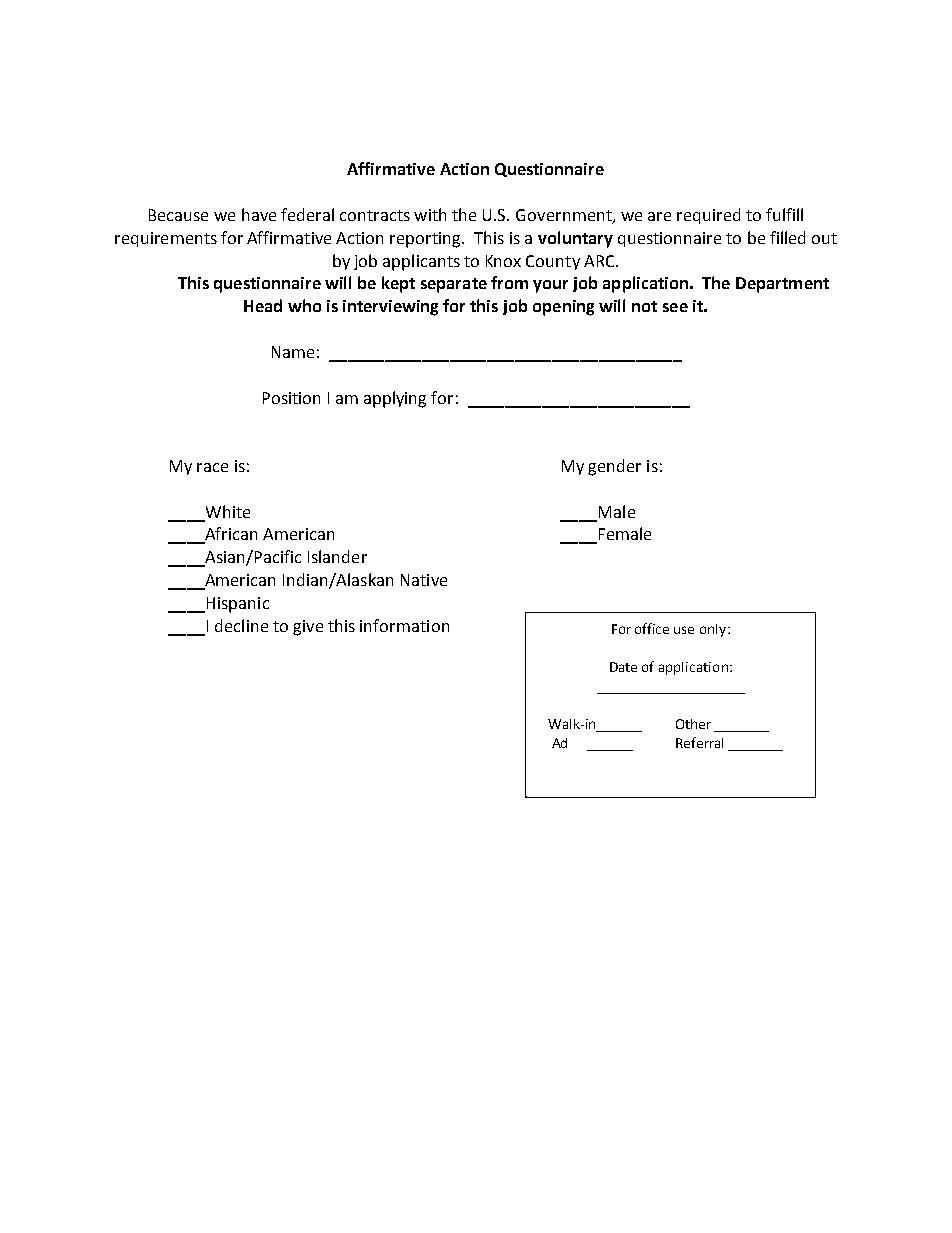  Describe the element at coordinates (787, 237) in the screenshot. I see `filled` at that location.
